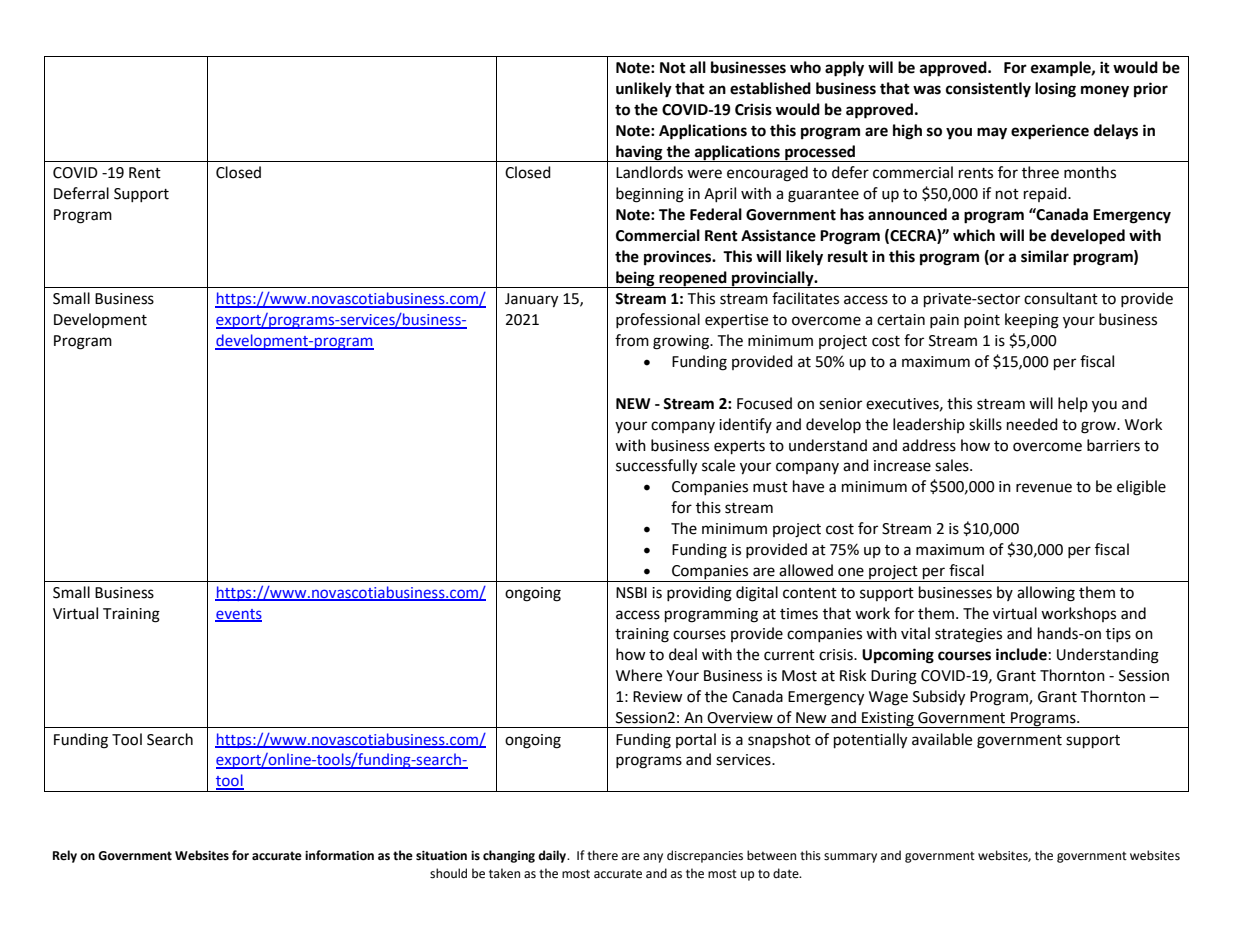  What do you see at coordinates (656, 467) in the page?
I see `successfully` at bounding box center [656, 467].
